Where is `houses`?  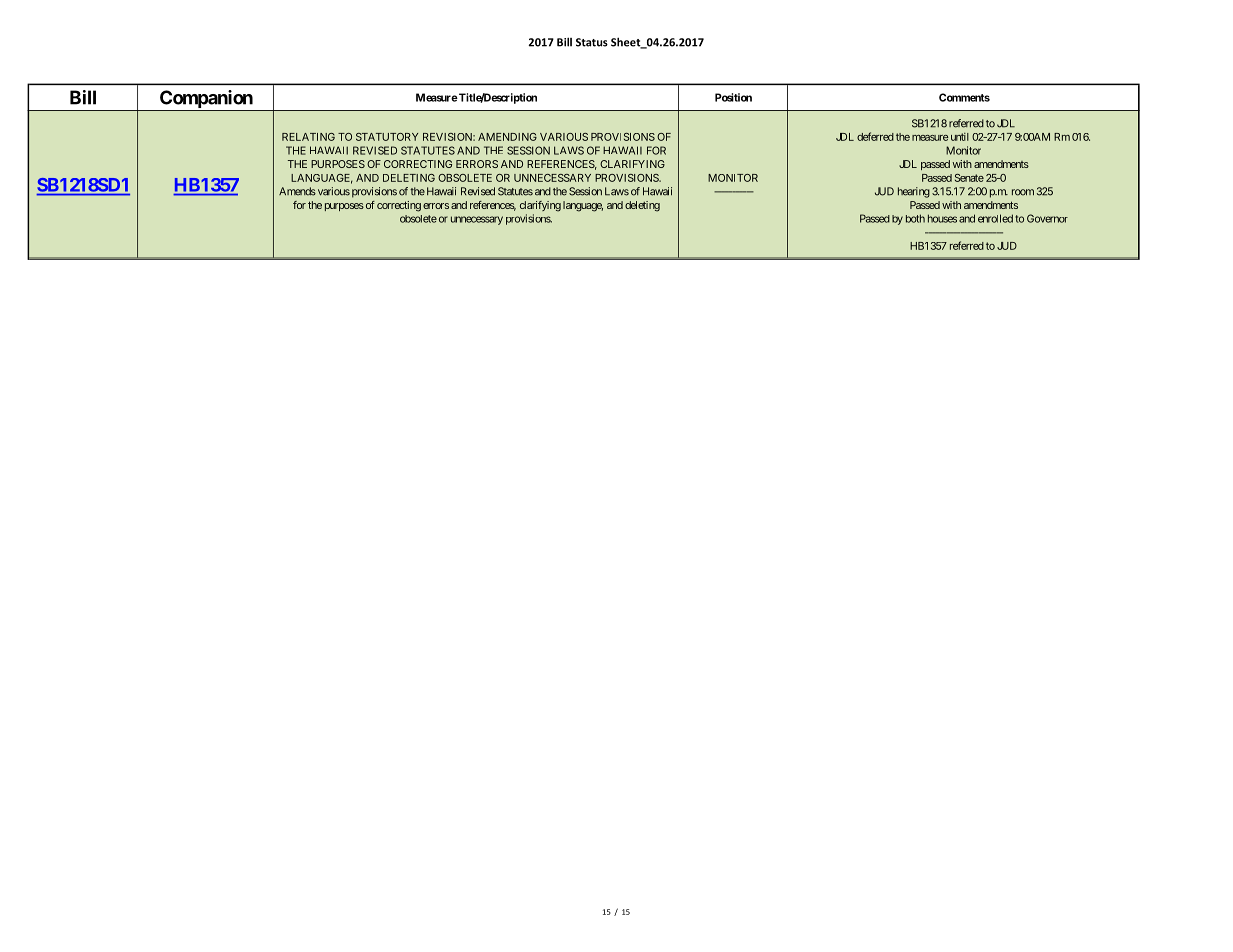 houses is located at coordinates (942, 218).
